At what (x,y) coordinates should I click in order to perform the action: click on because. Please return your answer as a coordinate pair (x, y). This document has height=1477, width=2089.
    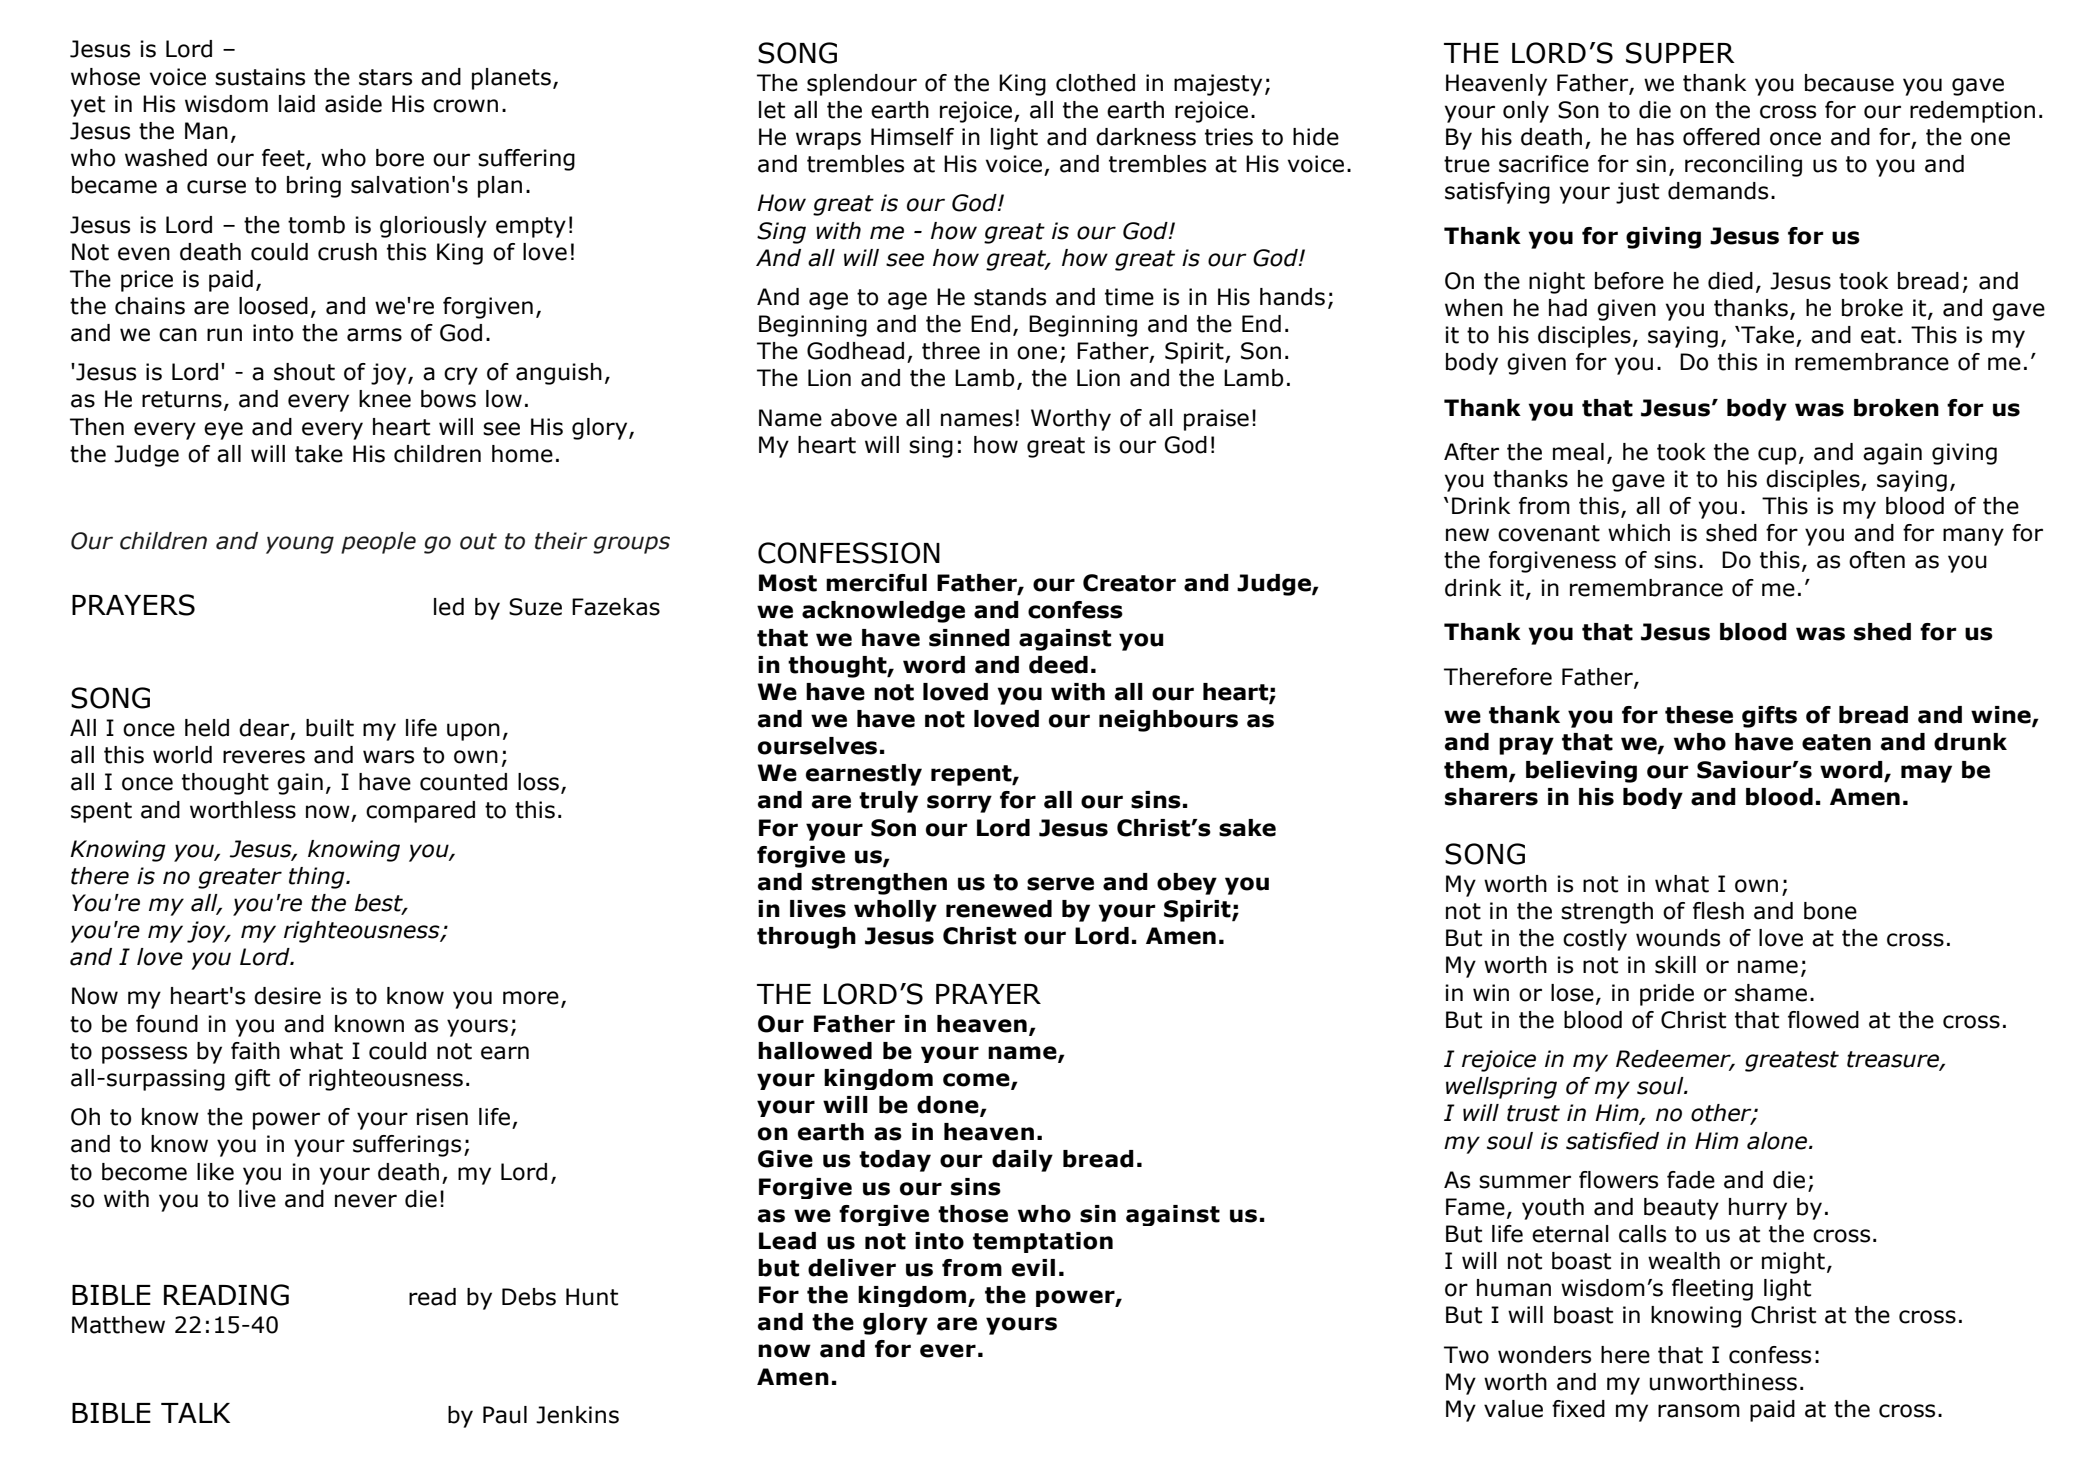
    Looking at the image, I should click on (1849, 83).
